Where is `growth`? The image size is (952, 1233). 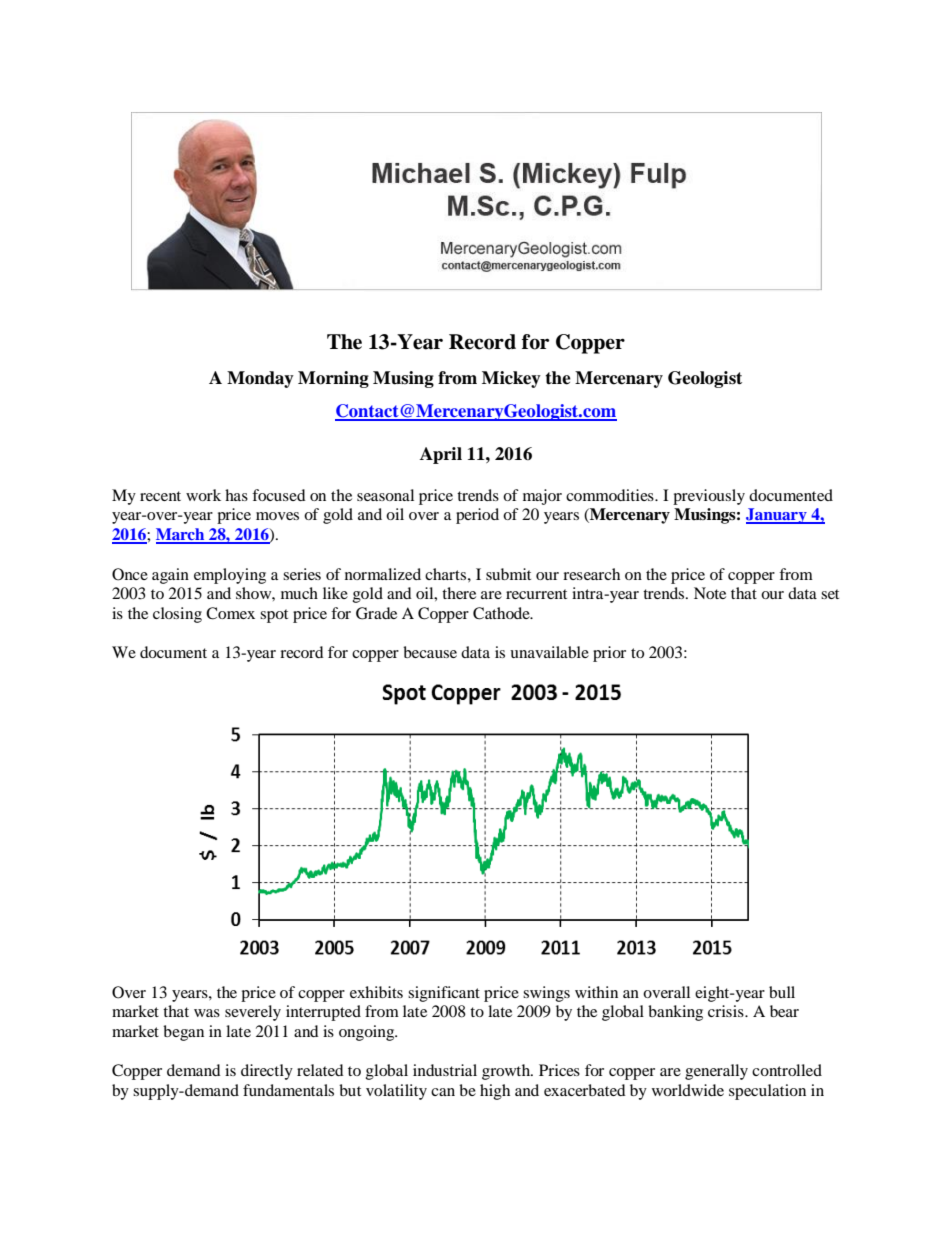
growth is located at coordinates (507, 1072).
